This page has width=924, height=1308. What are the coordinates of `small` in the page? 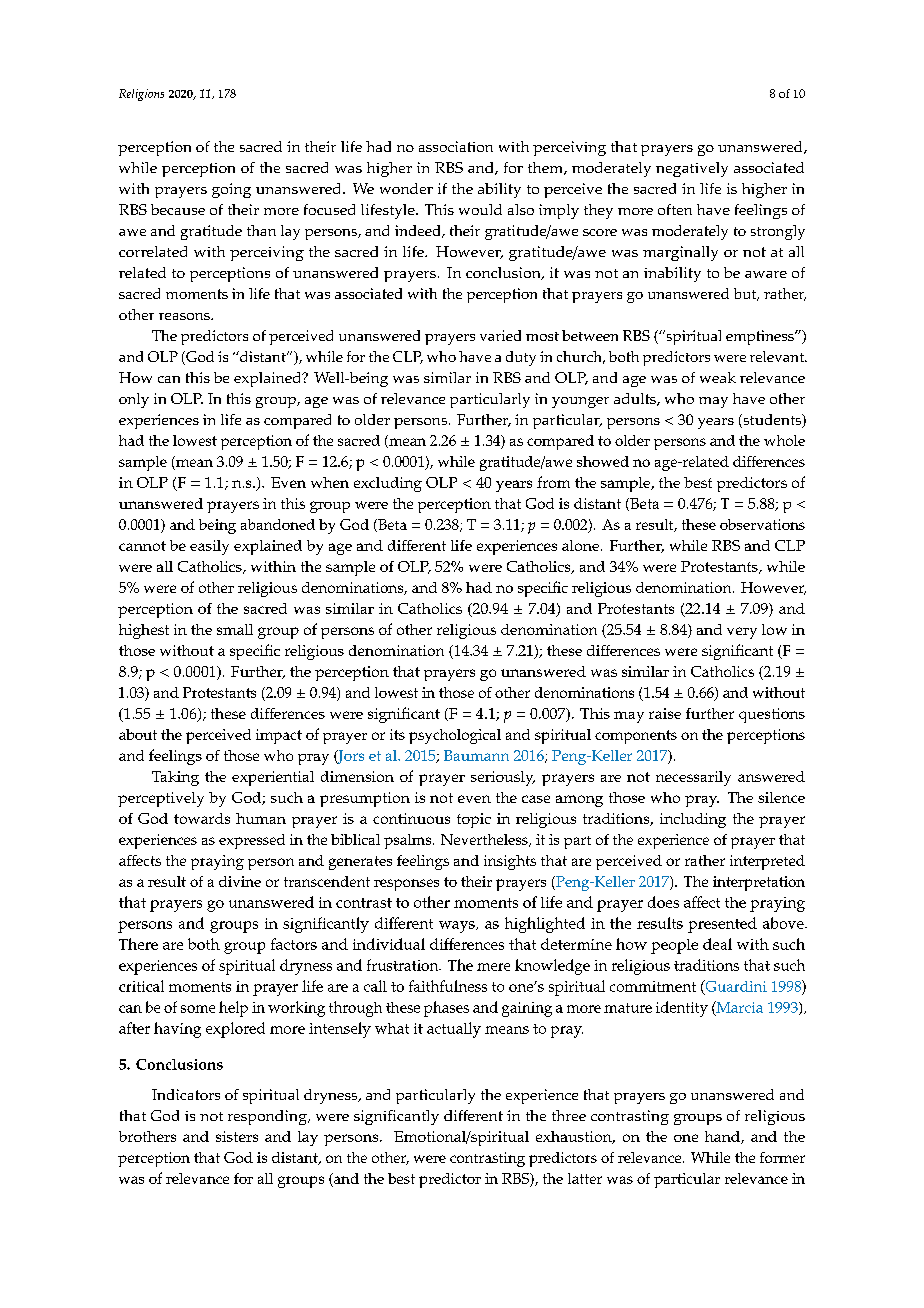 It's located at (235, 629).
